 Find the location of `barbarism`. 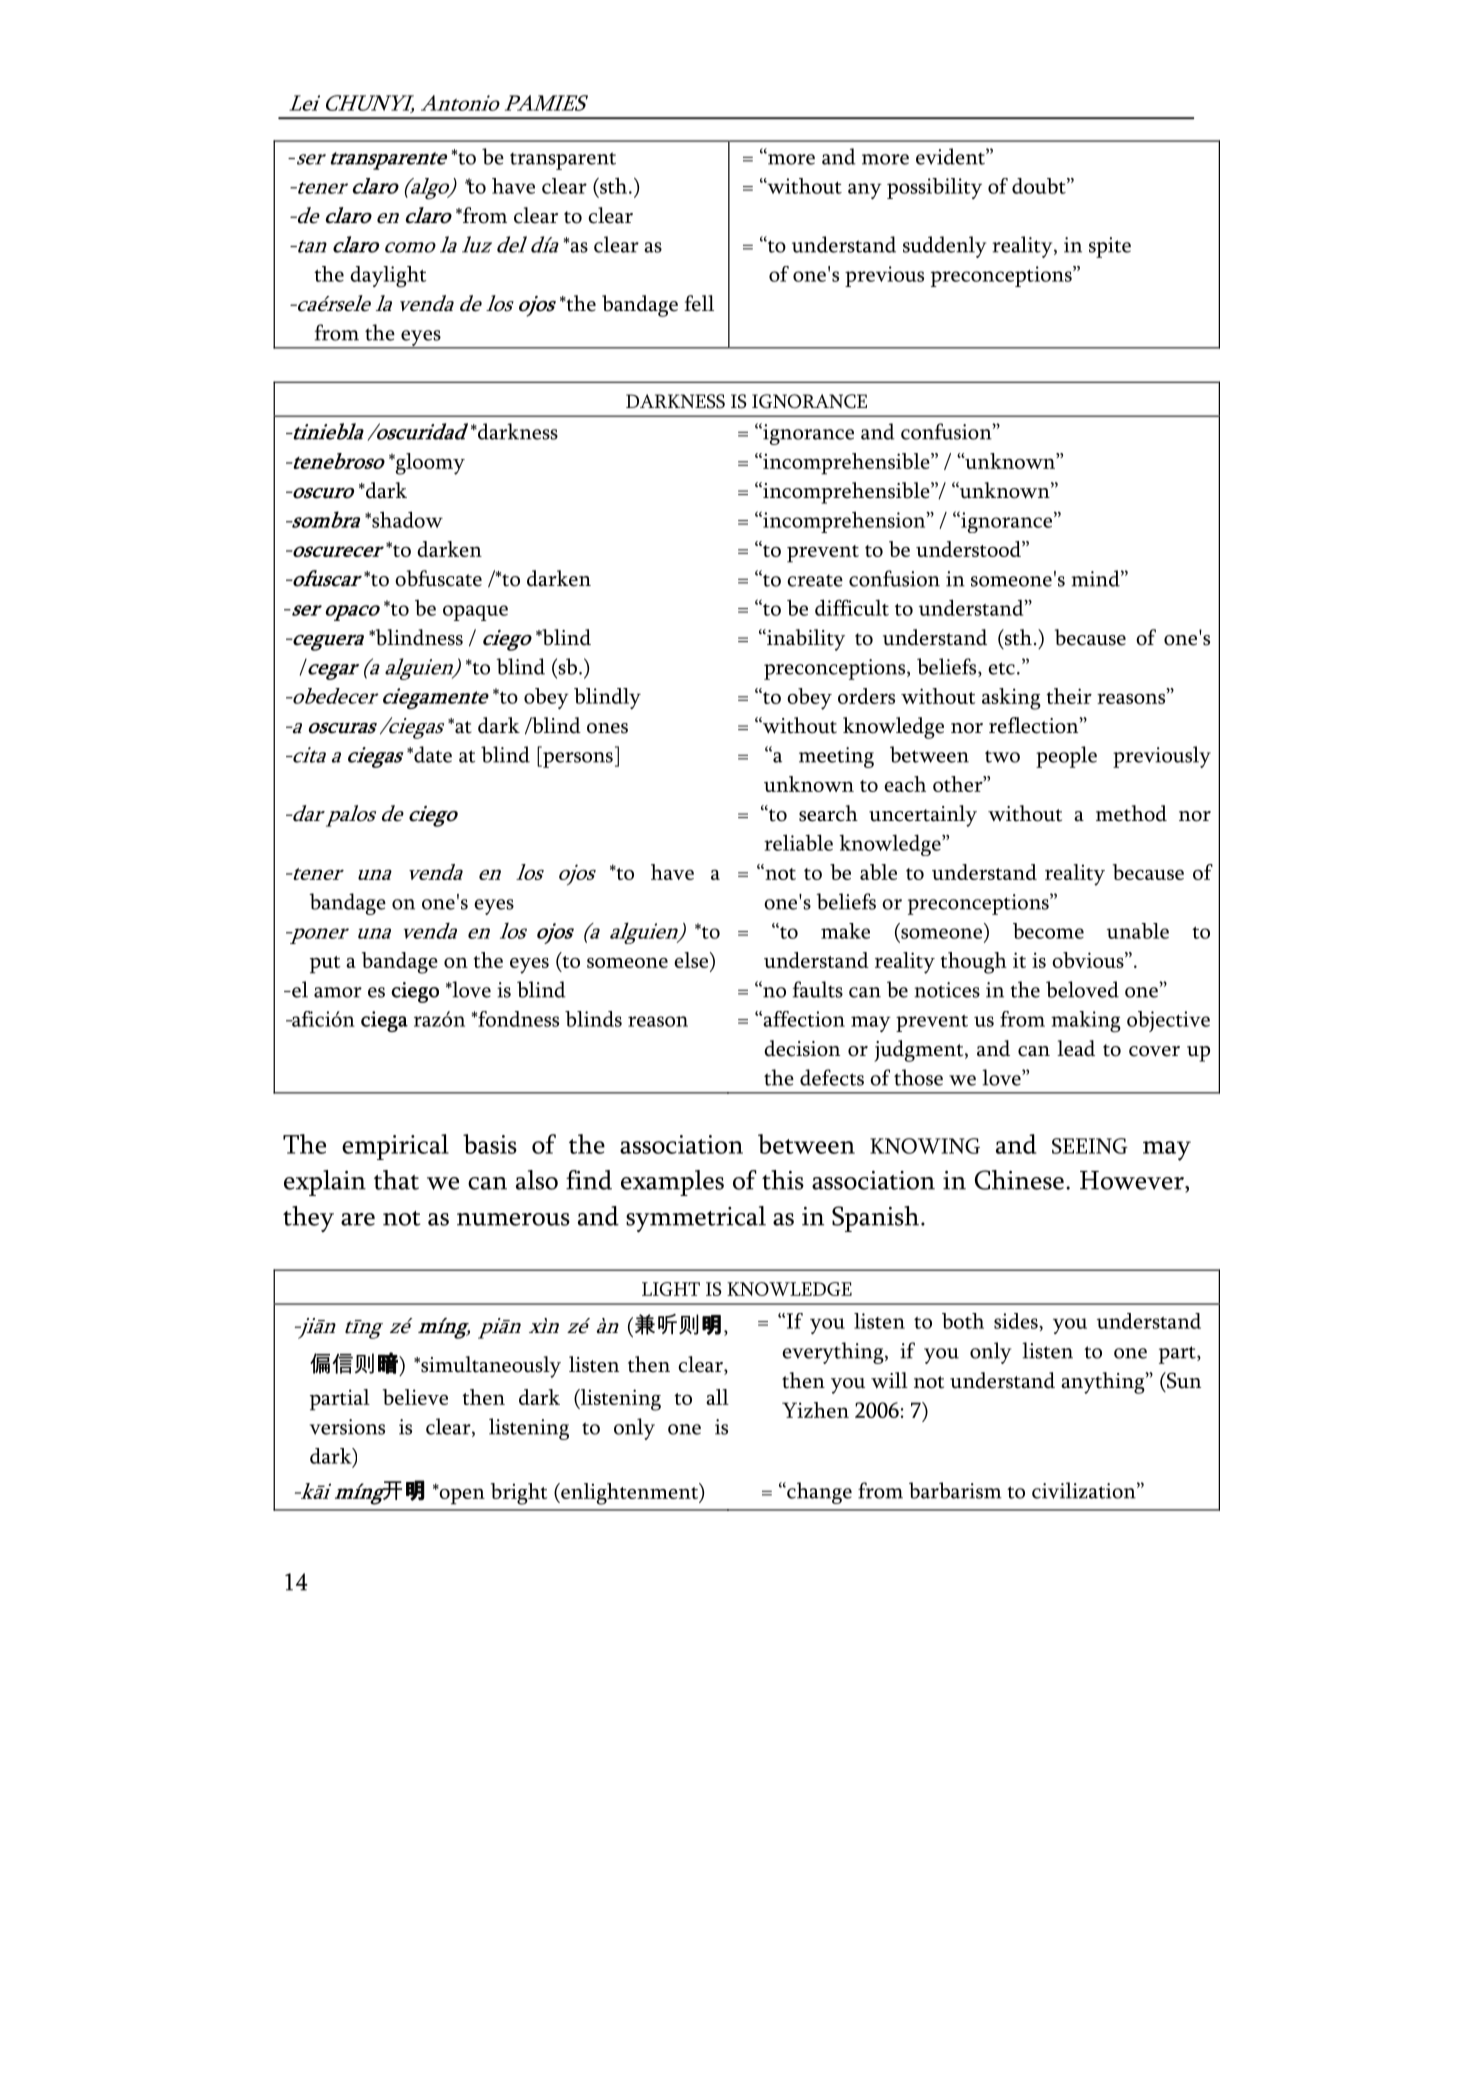

barbarism is located at coordinates (955, 1490).
